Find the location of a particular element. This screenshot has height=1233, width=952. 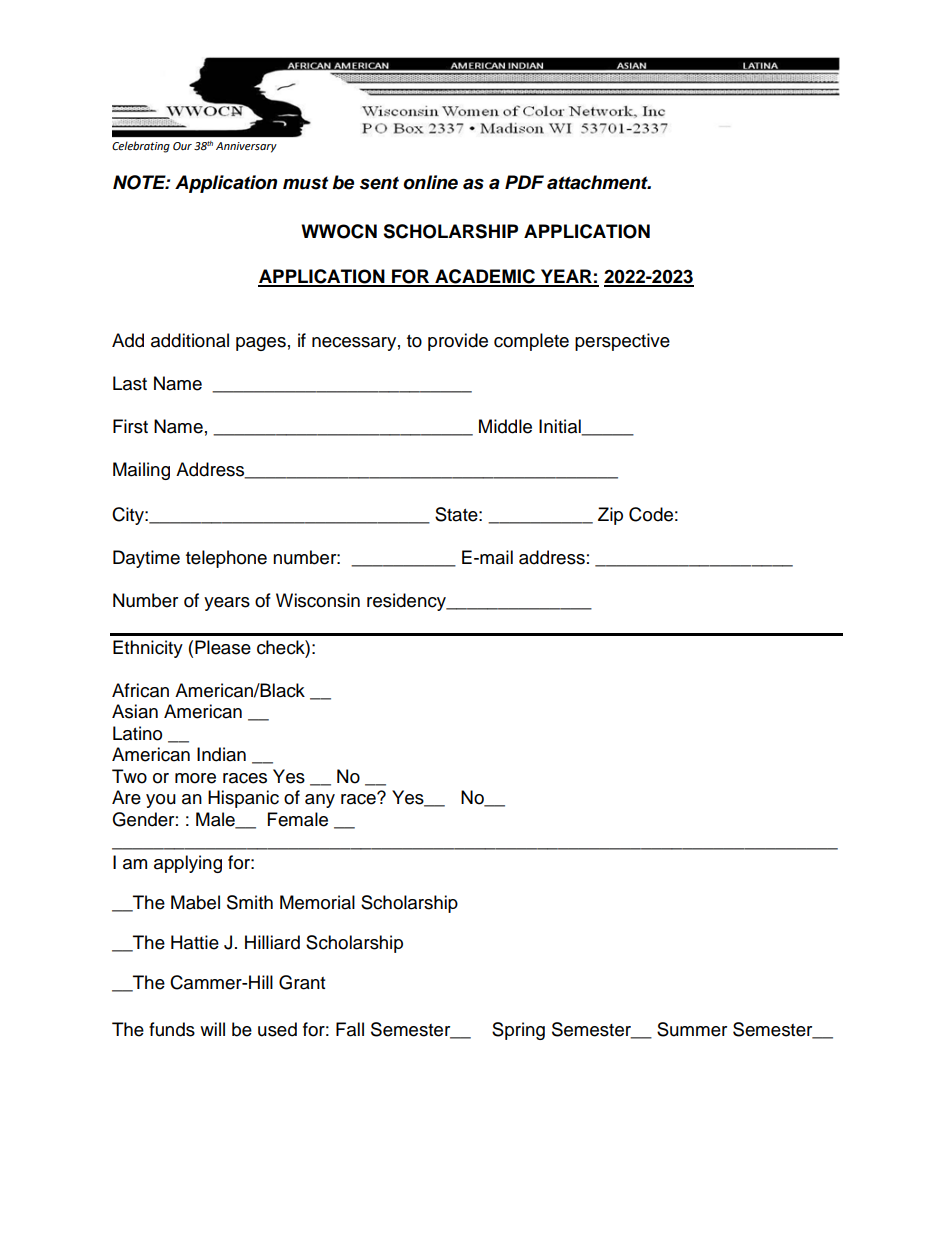

Zip is located at coordinates (610, 516).
